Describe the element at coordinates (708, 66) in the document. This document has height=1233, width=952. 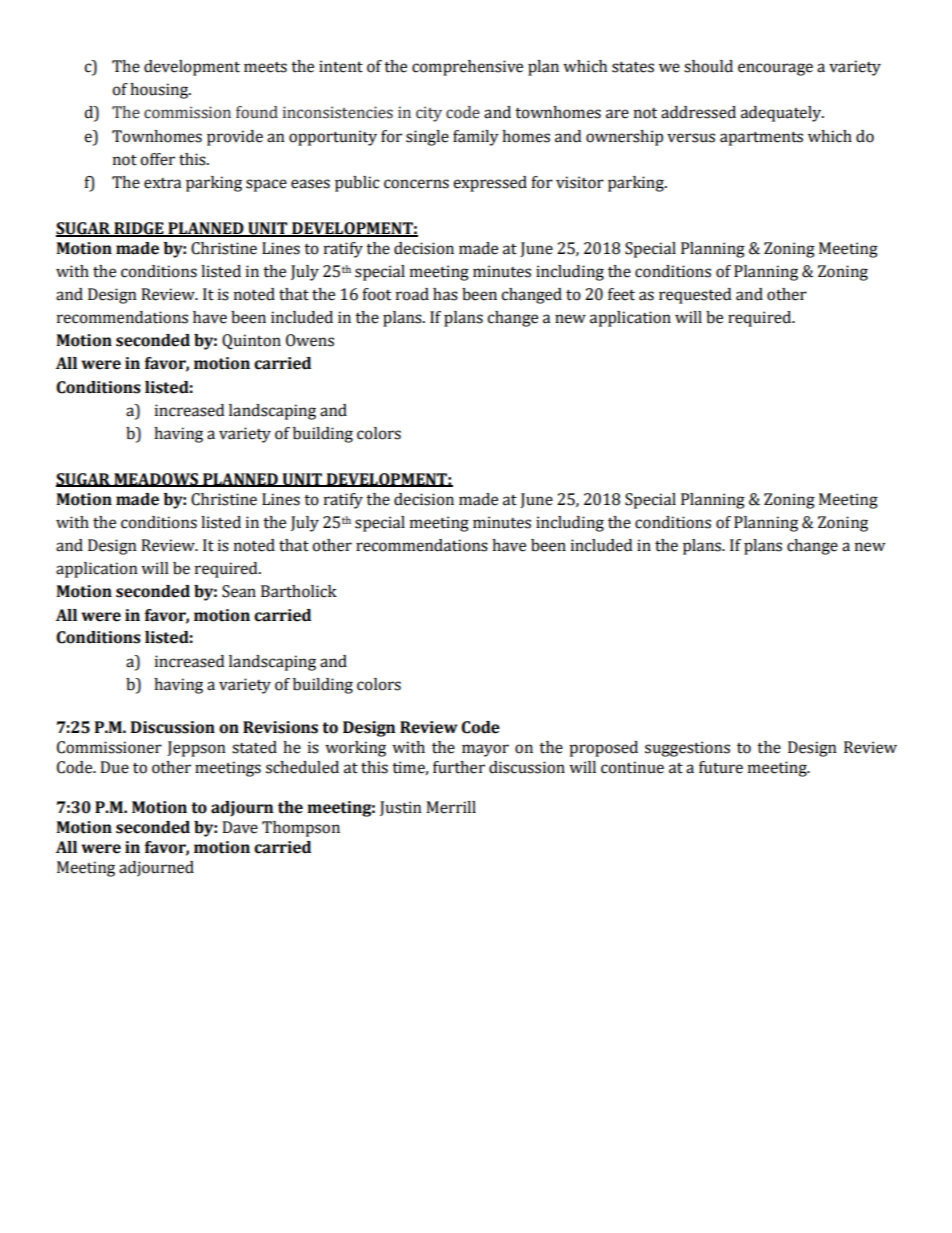
I see `should` at that location.
